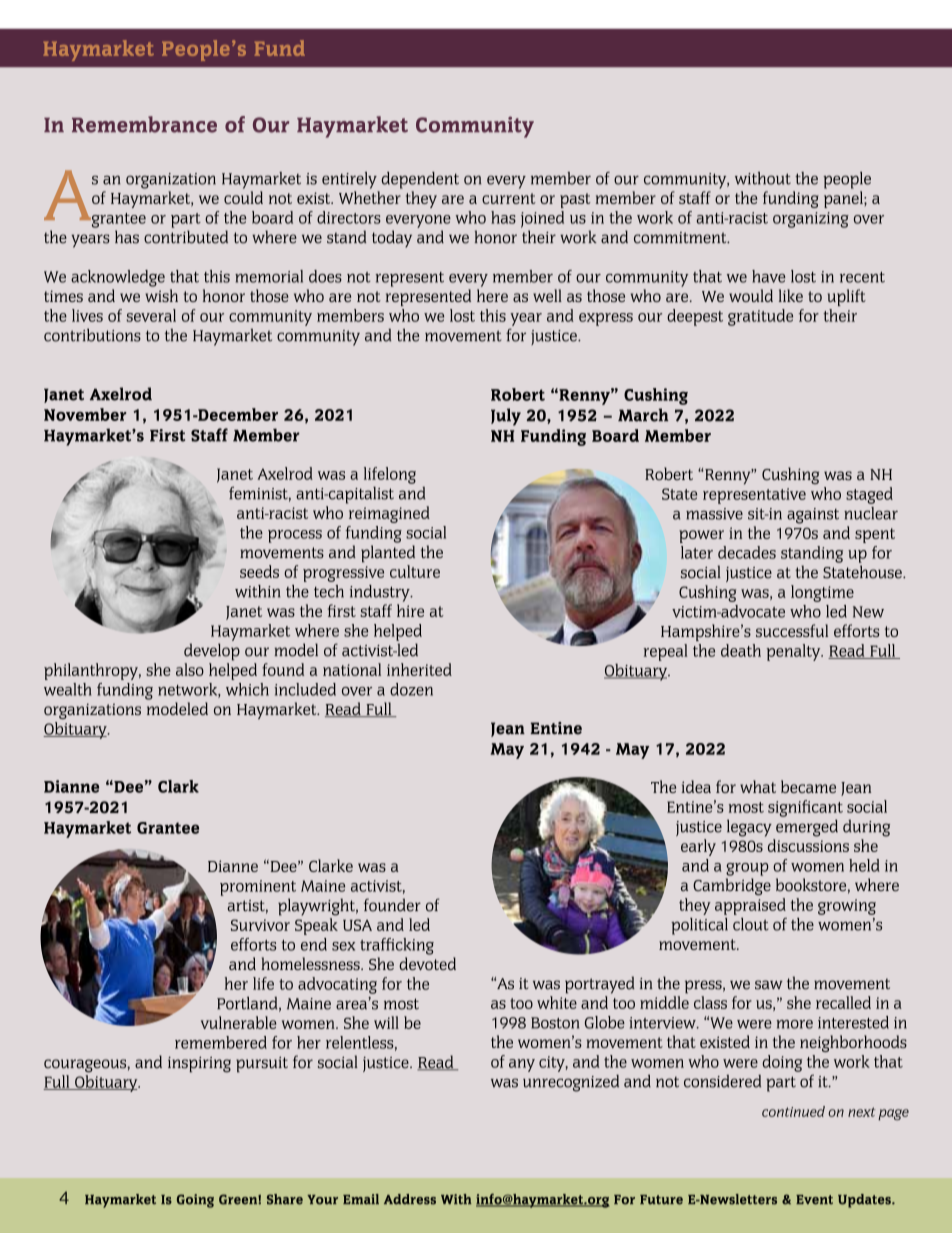 The image size is (952, 1233). I want to click on July, so click(506, 417).
